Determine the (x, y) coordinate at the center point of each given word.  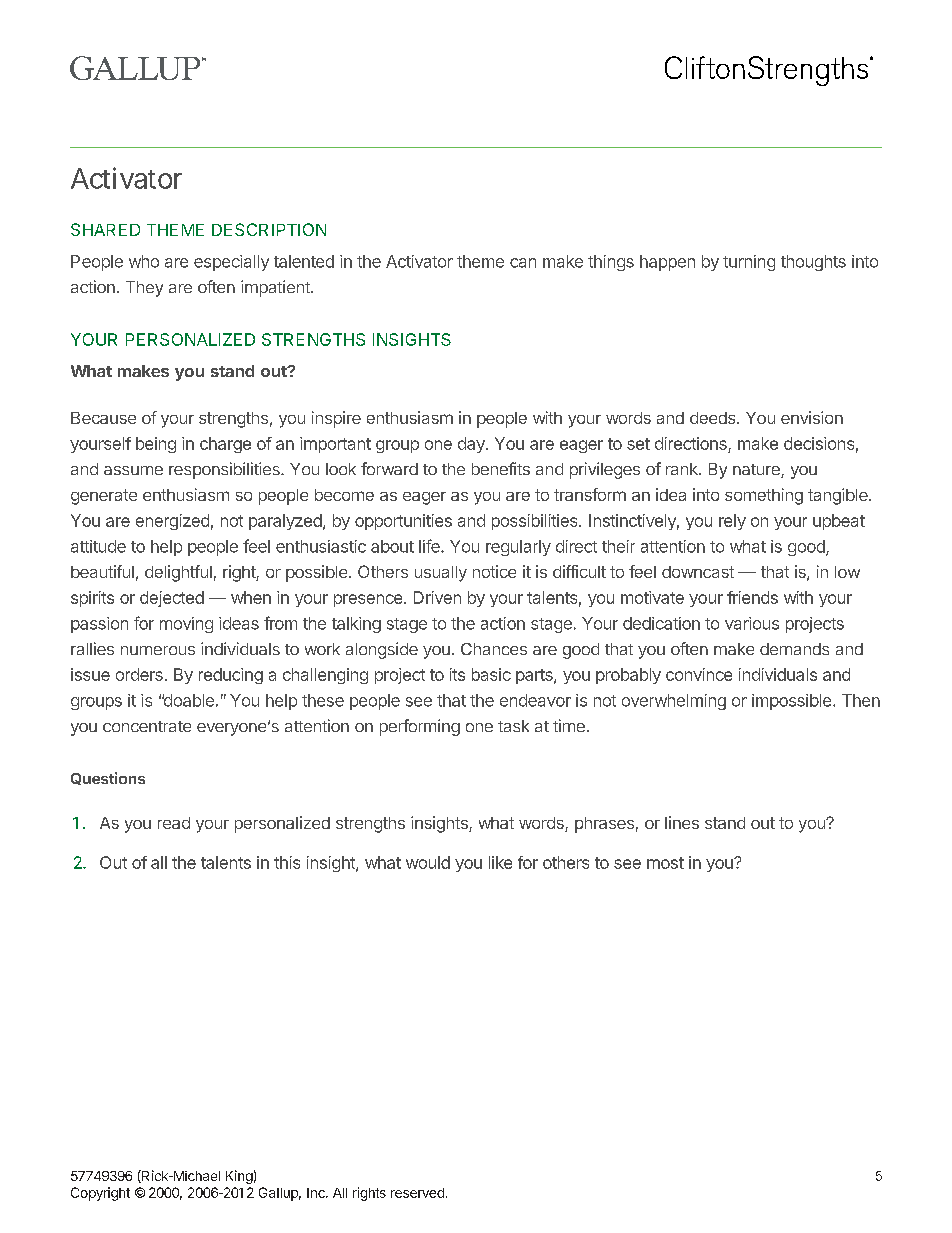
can (523, 263)
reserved (417, 1193)
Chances (494, 649)
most (665, 863)
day (472, 445)
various (752, 623)
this (287, 862)
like (500, 862)
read (174, 823)
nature (757, 471)
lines (682, 822)
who (144, 261)
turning (749, 263)
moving (186, 625)
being (156, 445)
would (428, 862)
